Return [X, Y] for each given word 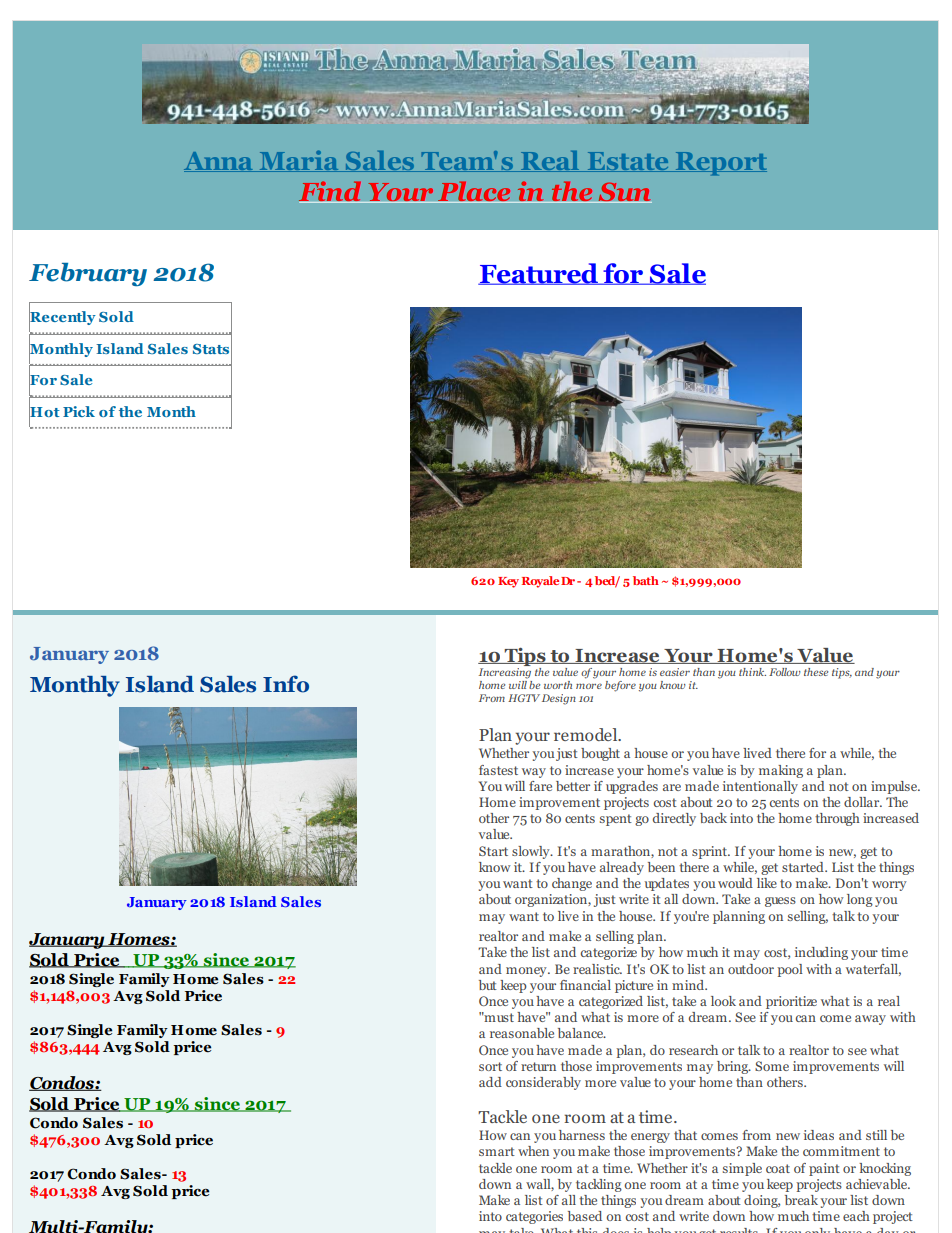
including [821, 953]
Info [286, 684]
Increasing [505, 673]
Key [508, 582]
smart [497, 1151]
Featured [539, 274]
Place [474, 192]
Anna [219, 162]
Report [720, 164]
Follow [785, 672]
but [488, 985]
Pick [79, 411]
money [527, 972]
